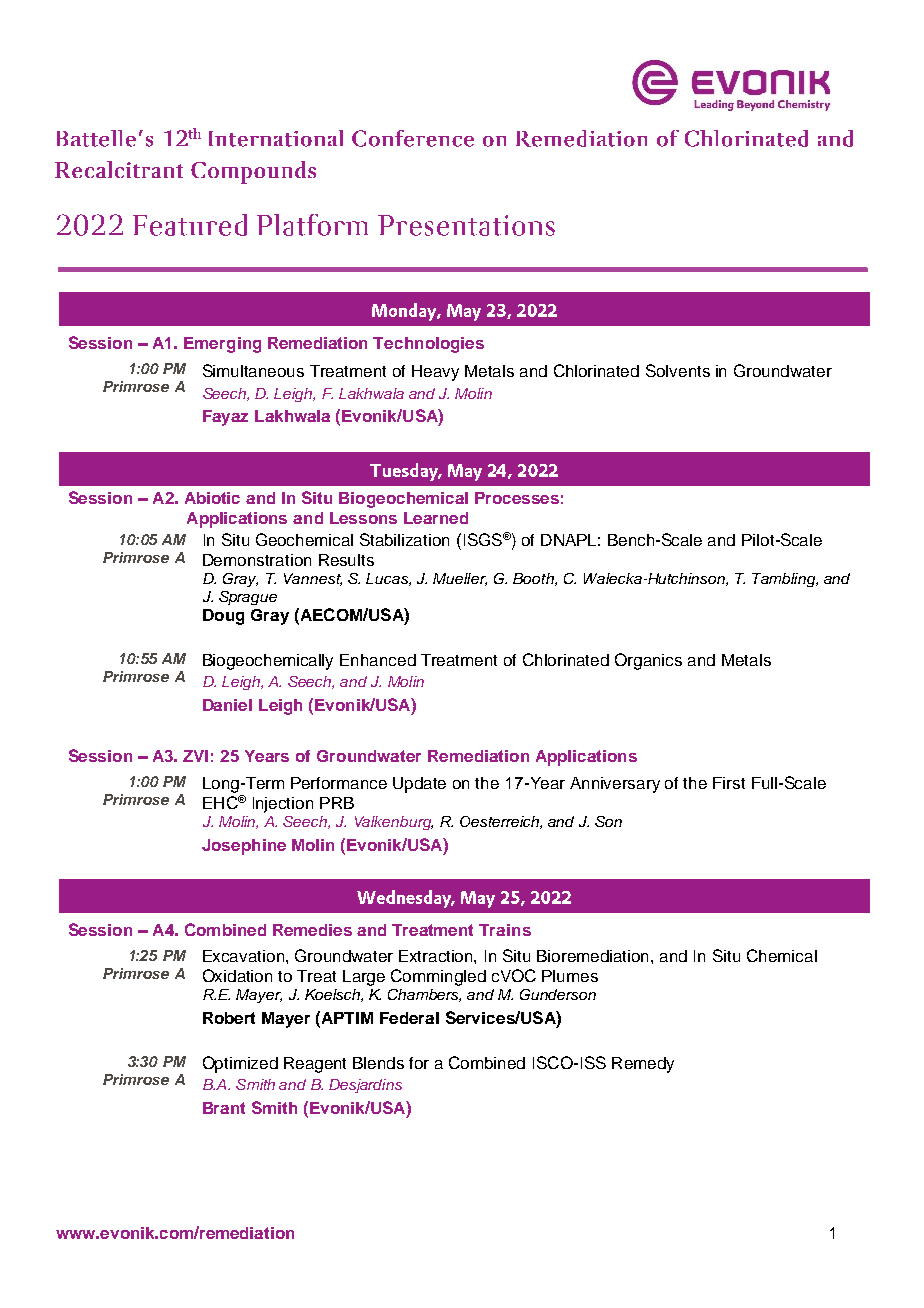 This page has height=1308, width=924. Describe the element at coordinates (248, 598) in the page. I see `Sprague` at that location.
